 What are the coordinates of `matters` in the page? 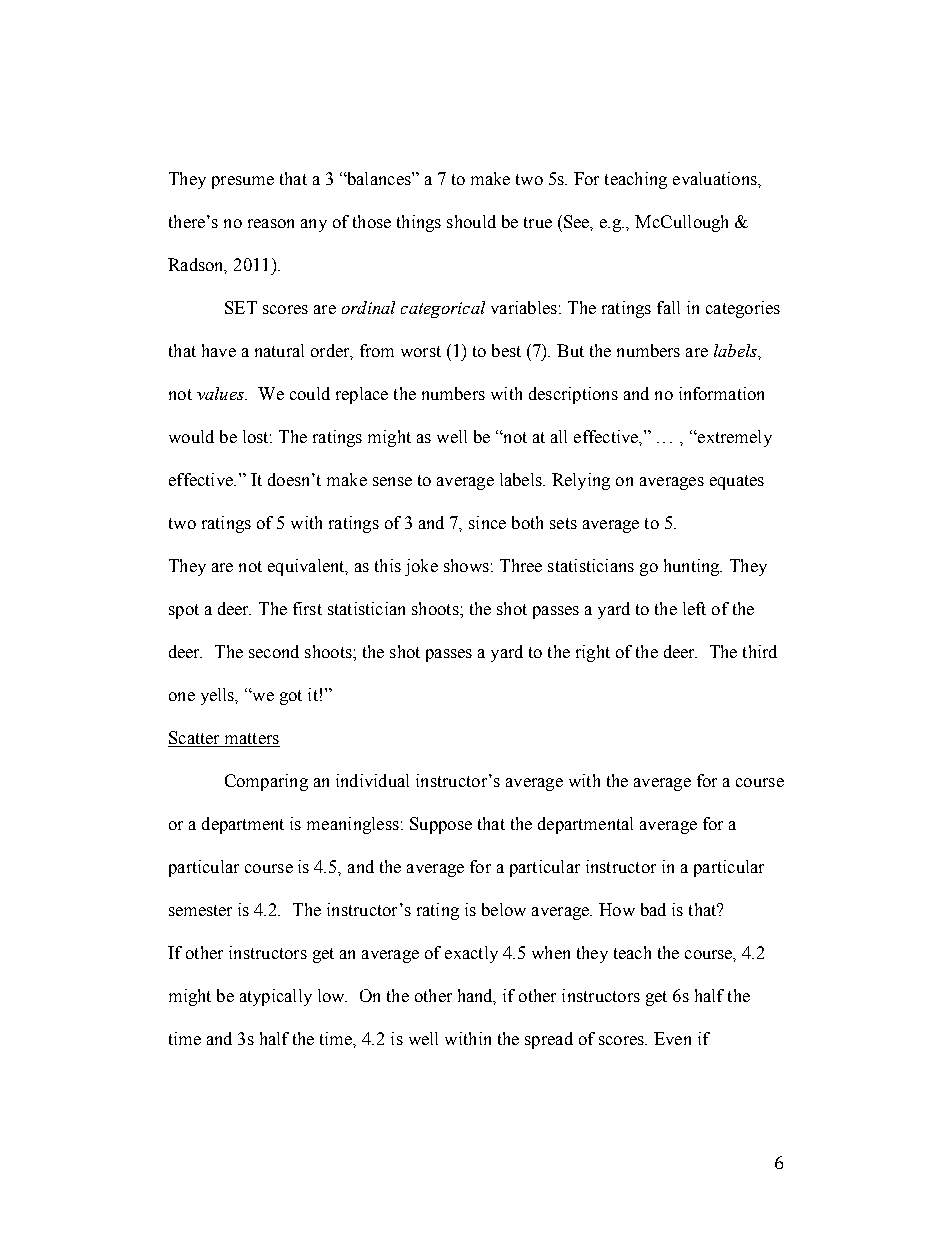 It's located at (251, 740).
